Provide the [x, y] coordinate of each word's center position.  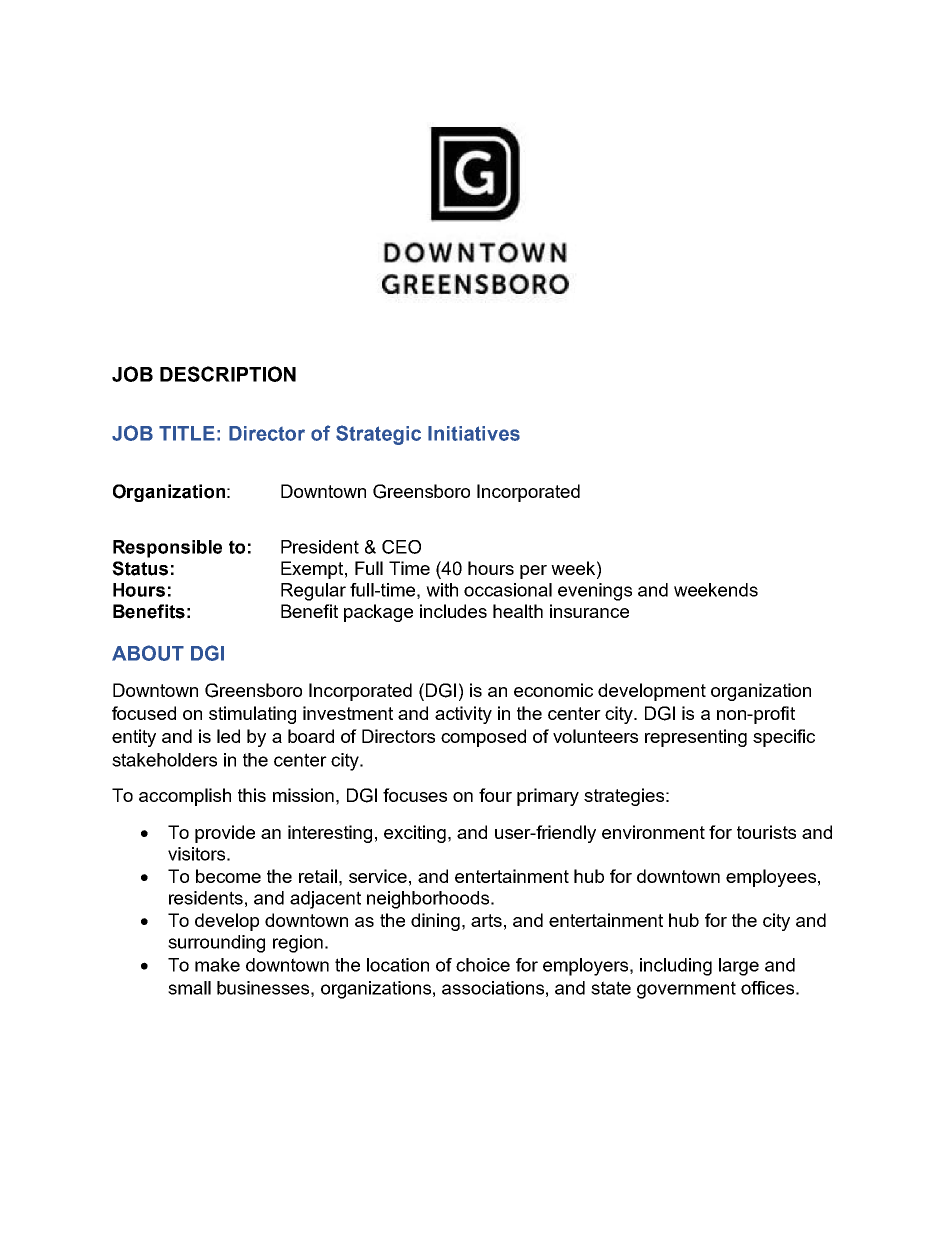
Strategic [378, 435]
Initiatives [474, 433]
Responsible [167, 549]
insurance [589, 611]
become [228, 876]
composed [483, 738]
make [217, 965]
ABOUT [148, 653]
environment [653, 832]
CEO [401, 547]
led [228, 736]
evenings [595, 592]
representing [696, 738]
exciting [415, 834]
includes [453, 611]
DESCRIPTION [228, 374]
